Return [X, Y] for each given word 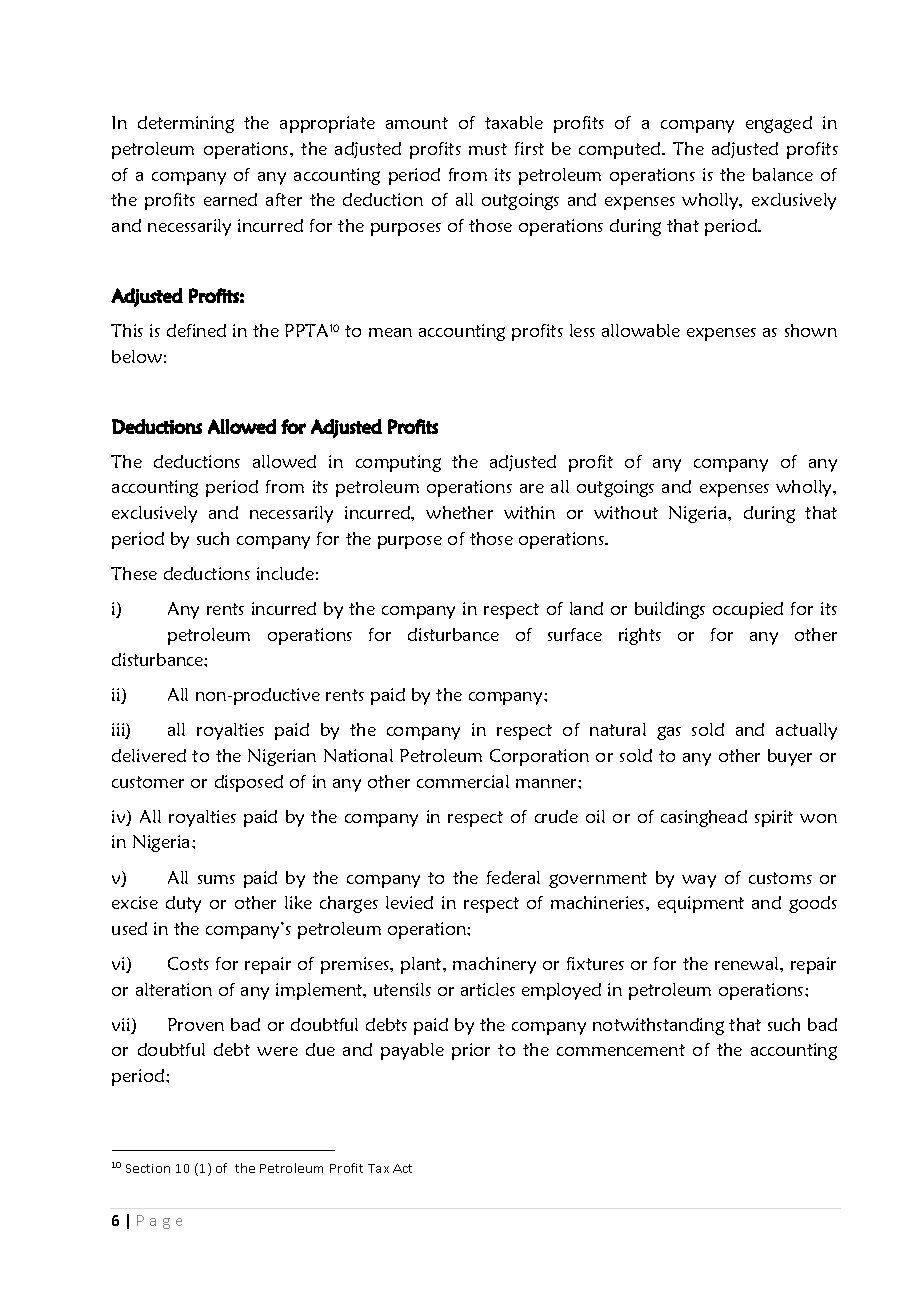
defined [196, 330]
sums [216, 879]
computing [398, 463]
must [488, 149]
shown [811, 330]
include [285, 573]
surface [575, 634]
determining [186, 124]
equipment [701, 904]
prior [471, 1051]
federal [513, 877]
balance [783, 174]
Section [148, 1168]
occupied [748, 610]
